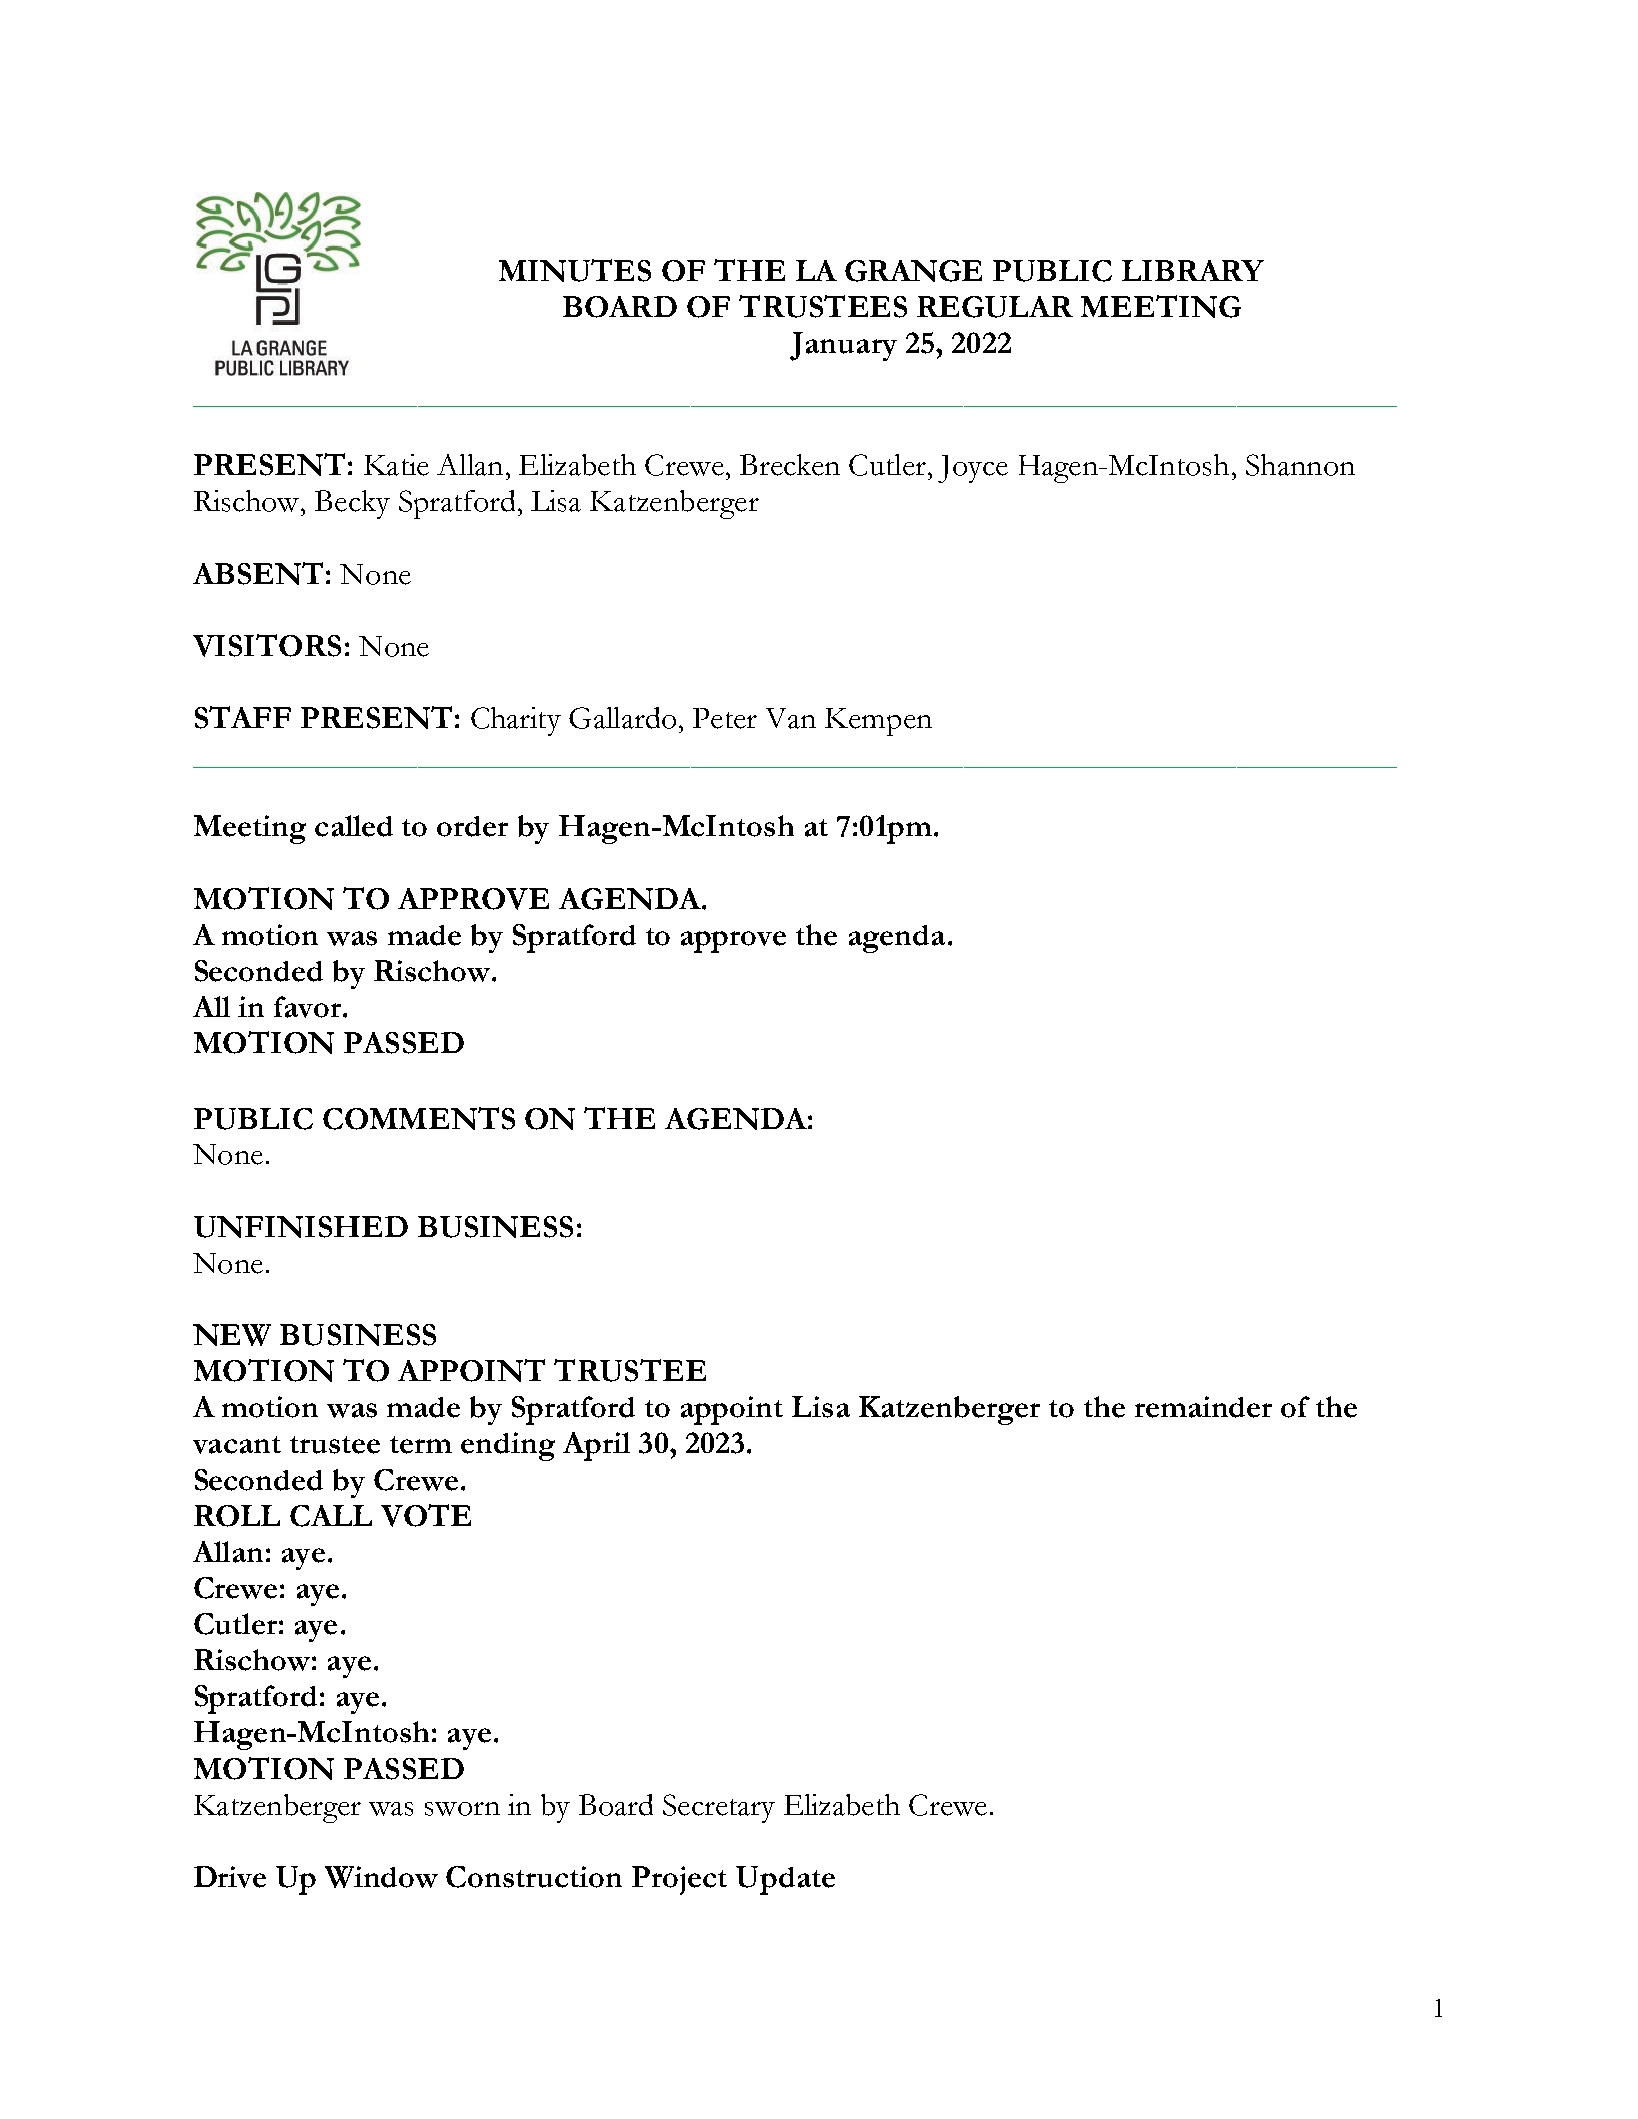 Image resolution: width=1638 pixels, height=2119 pixels. Describe the element at coordinates (596, 1446) in the screenshot. I see `April` at that location.
